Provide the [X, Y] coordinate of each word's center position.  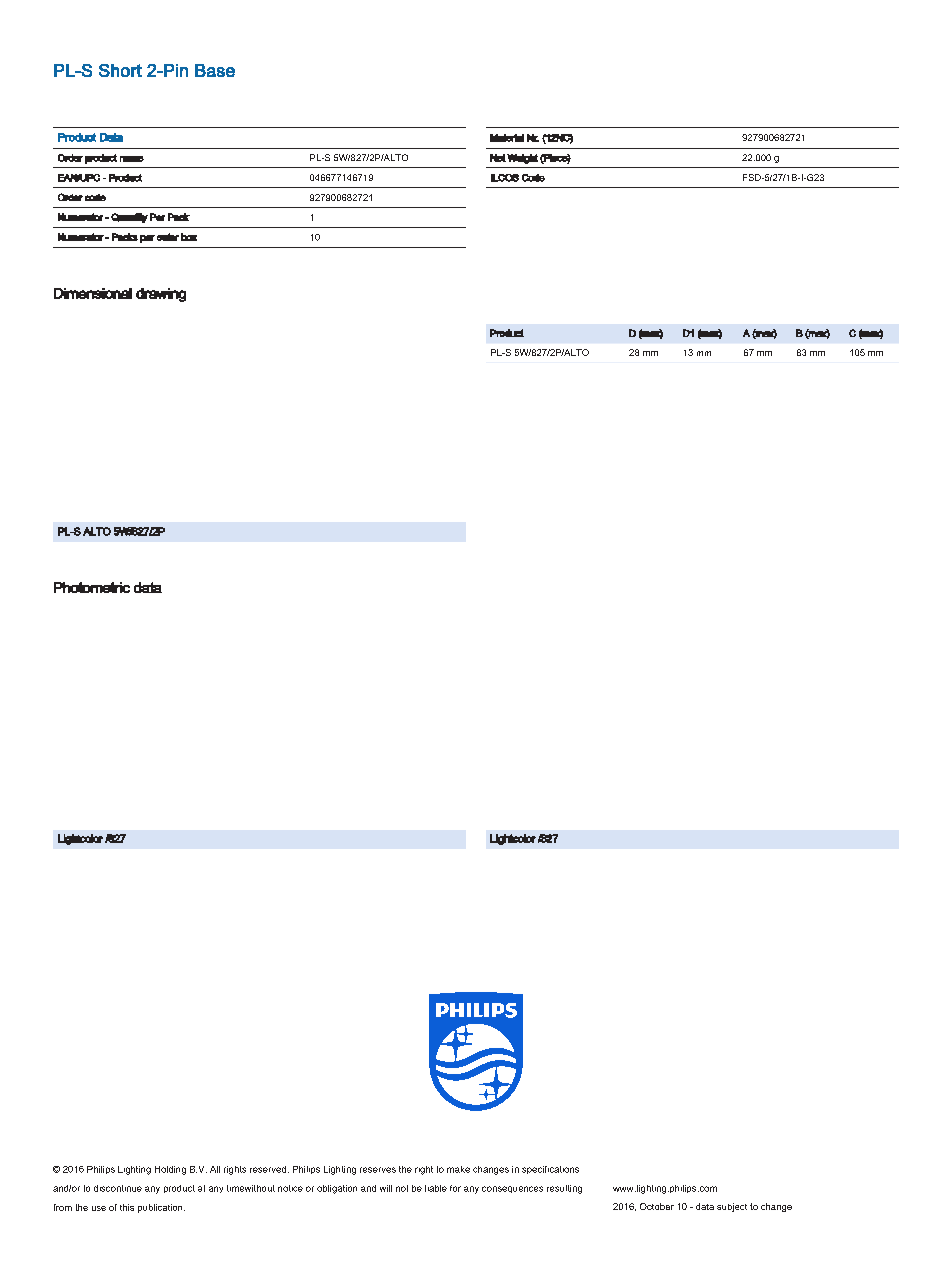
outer [168, 237]
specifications [550, 1170]
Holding [170, 1170]
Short [120, 70]
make [458, 1169]
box [189, 237]
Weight [522, 159]
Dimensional [93, 293]
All [215, 1169]
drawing [161, 295]
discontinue [118, 1188]
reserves [378, 1170]
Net [498, 158]
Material [507, 138]
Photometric [92, 587]
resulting [564, 1189]
